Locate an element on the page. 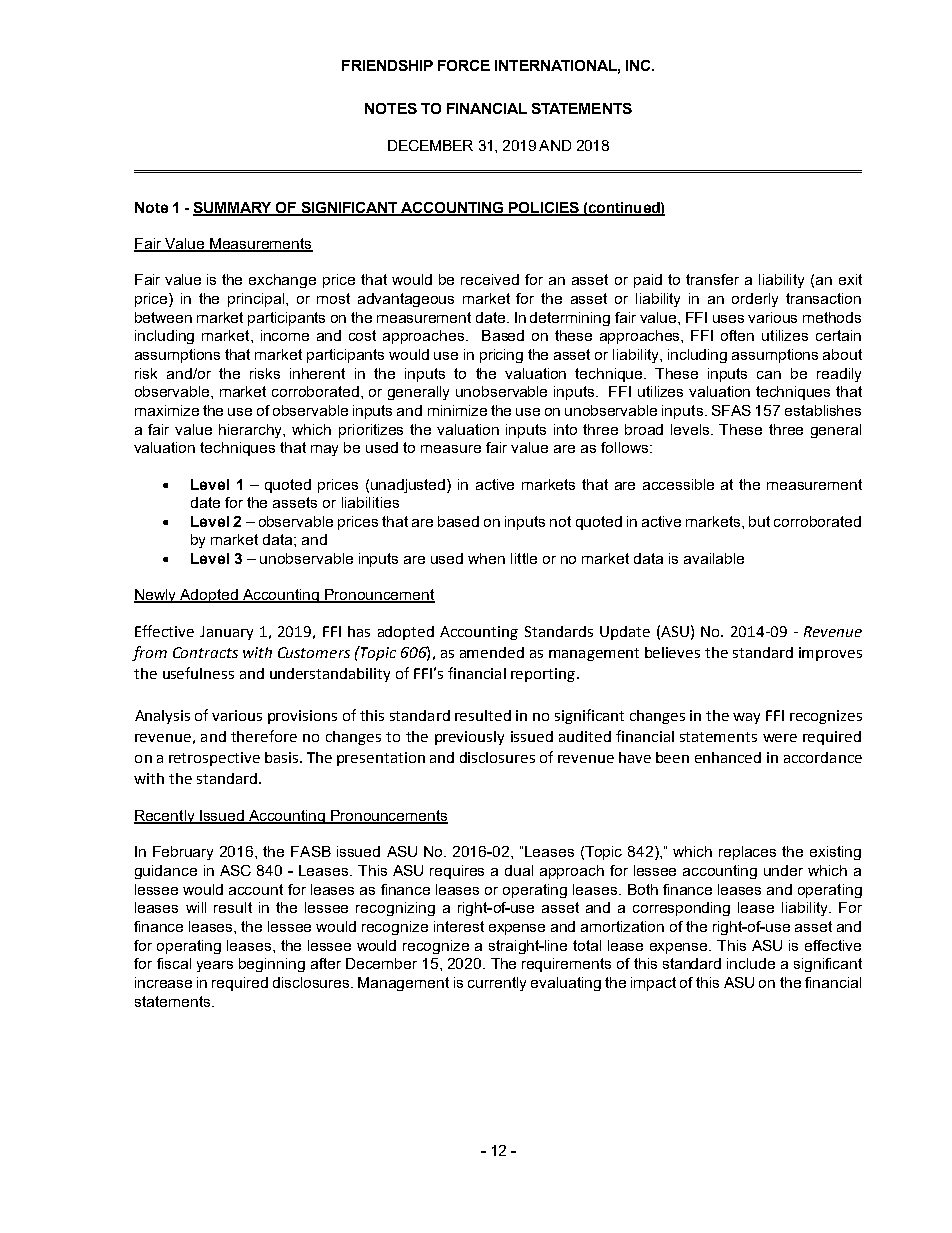 Image resolution: width=952 pixels, height=1233 pixels. FRIENDSHIP is located at coordinates (387, 65).
